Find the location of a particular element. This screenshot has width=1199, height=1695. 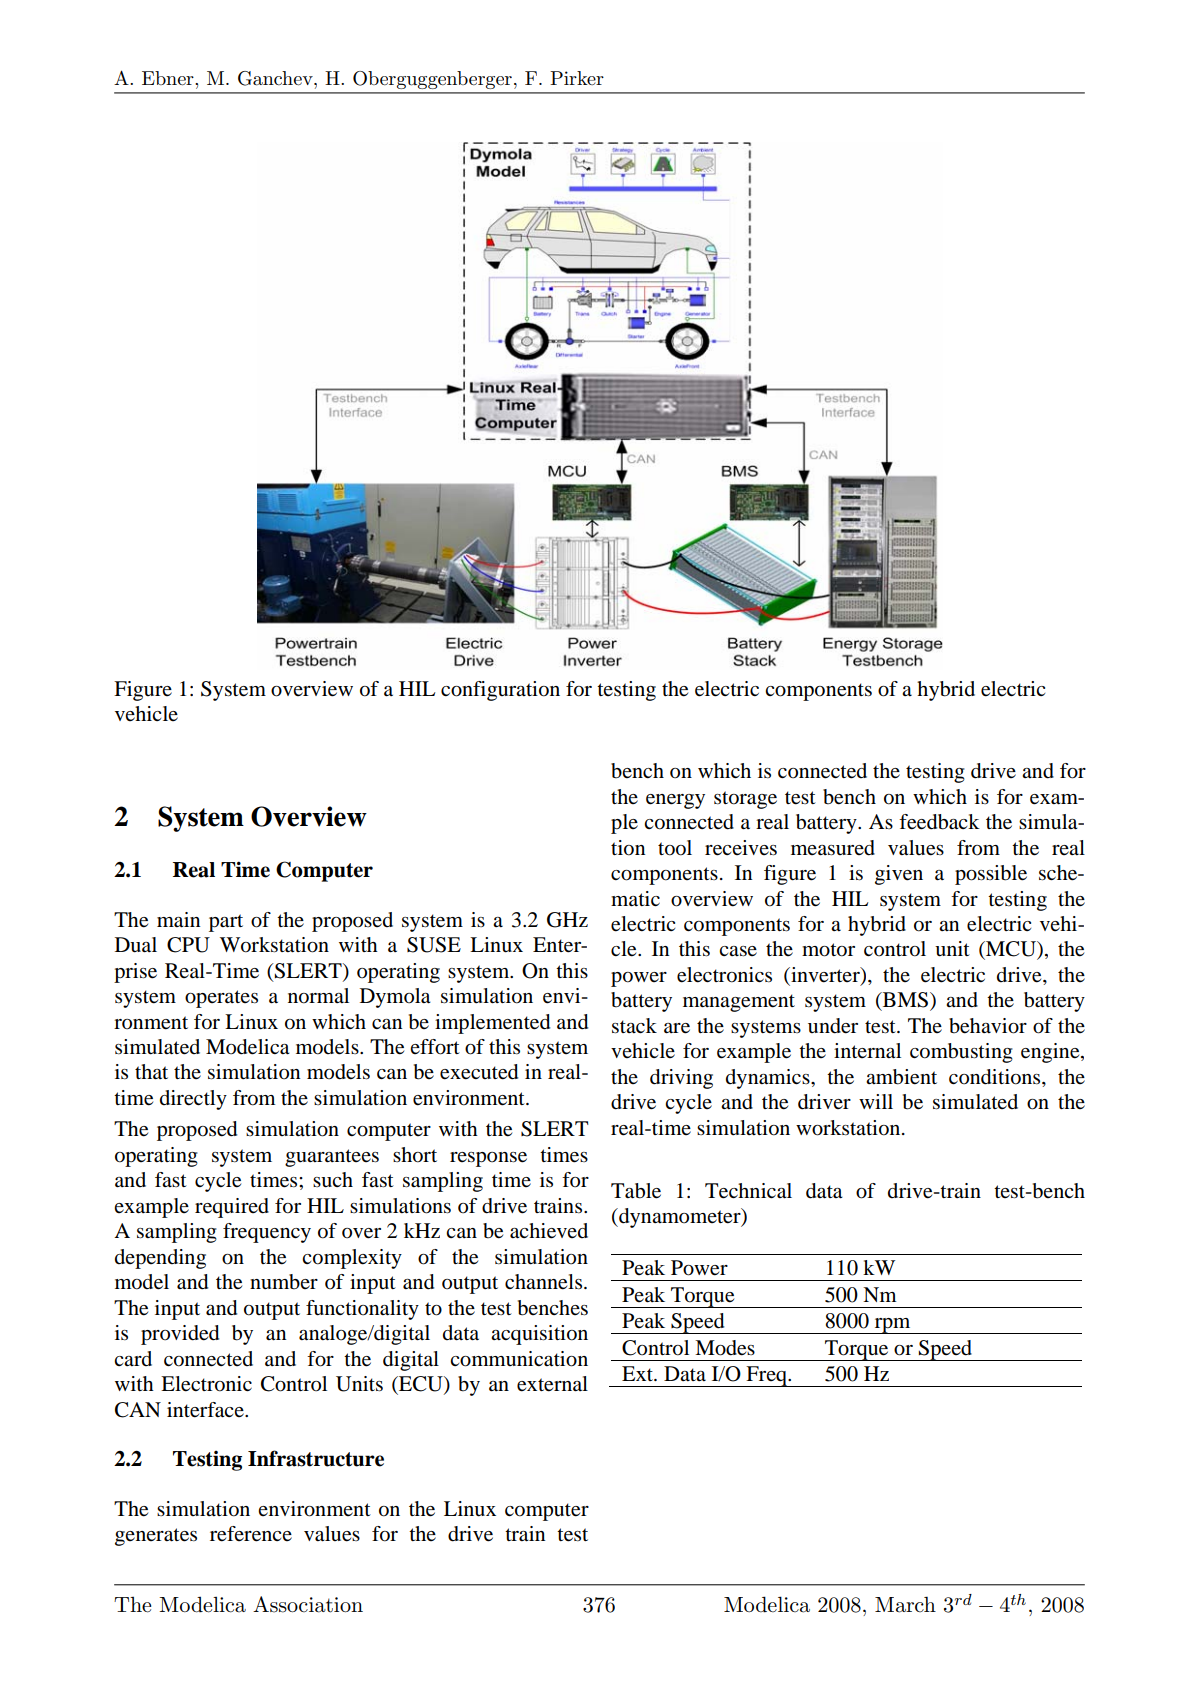

operates is located at coordinates (221, 999).
